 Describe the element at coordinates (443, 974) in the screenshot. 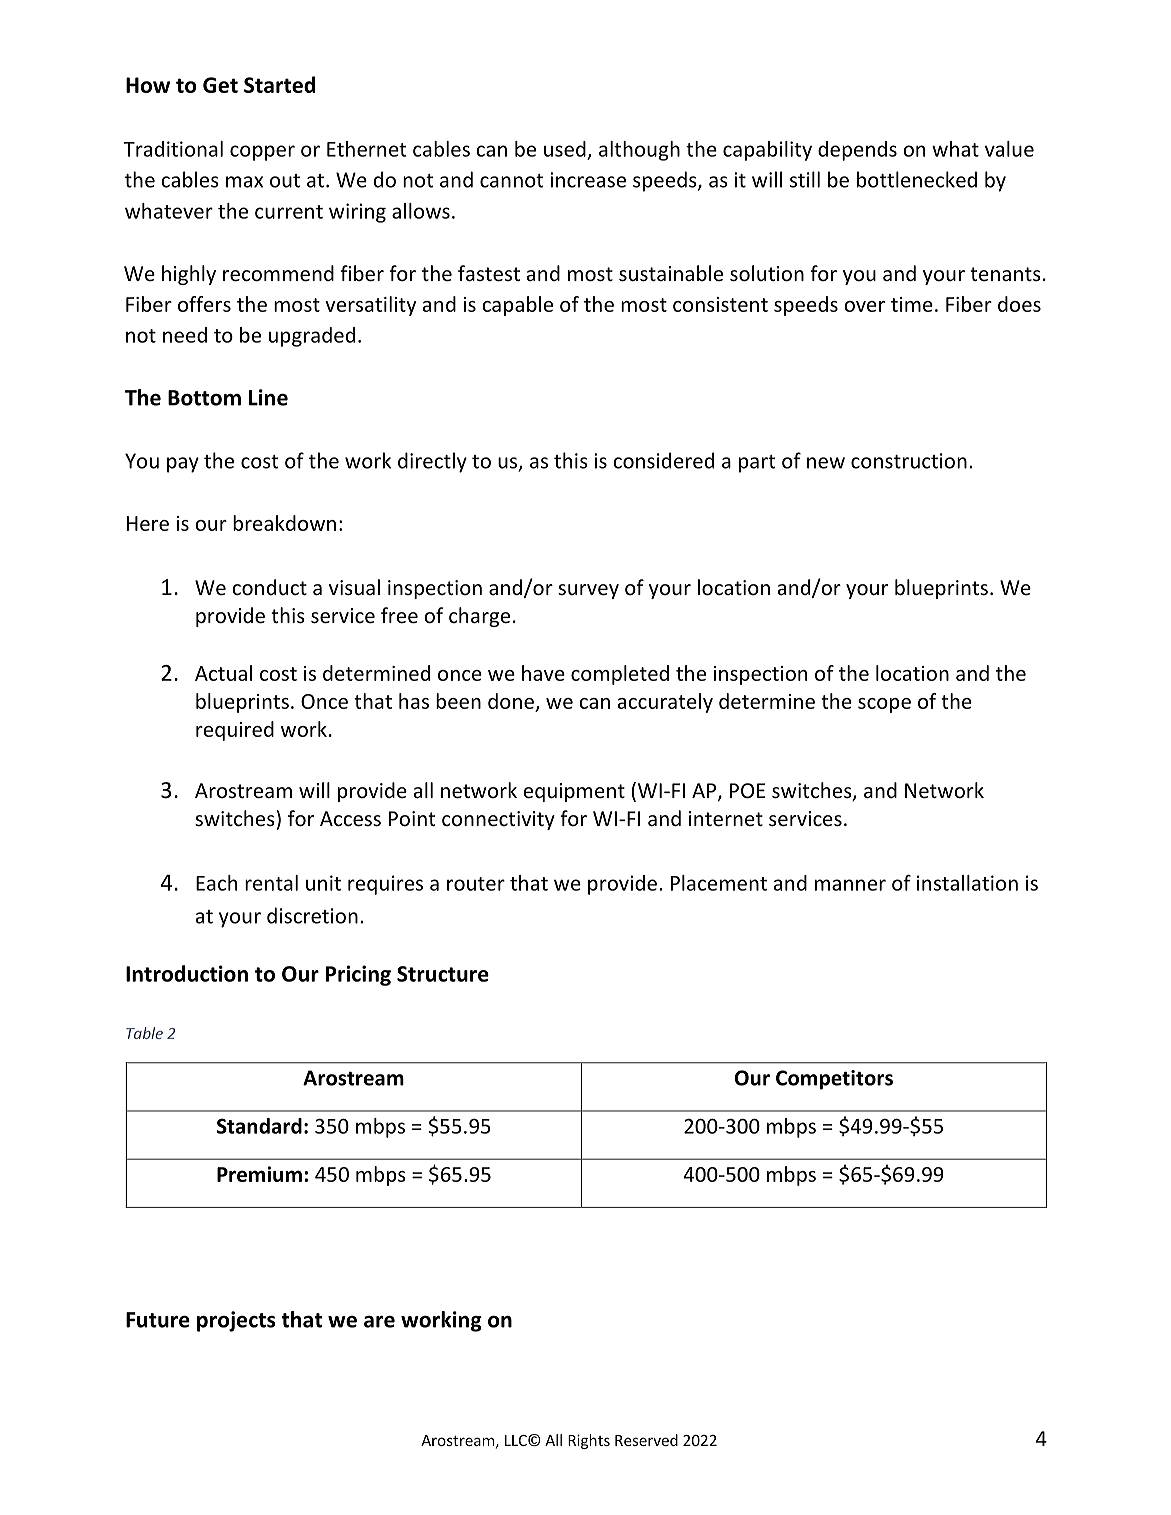

I see `Structure` at that location.
